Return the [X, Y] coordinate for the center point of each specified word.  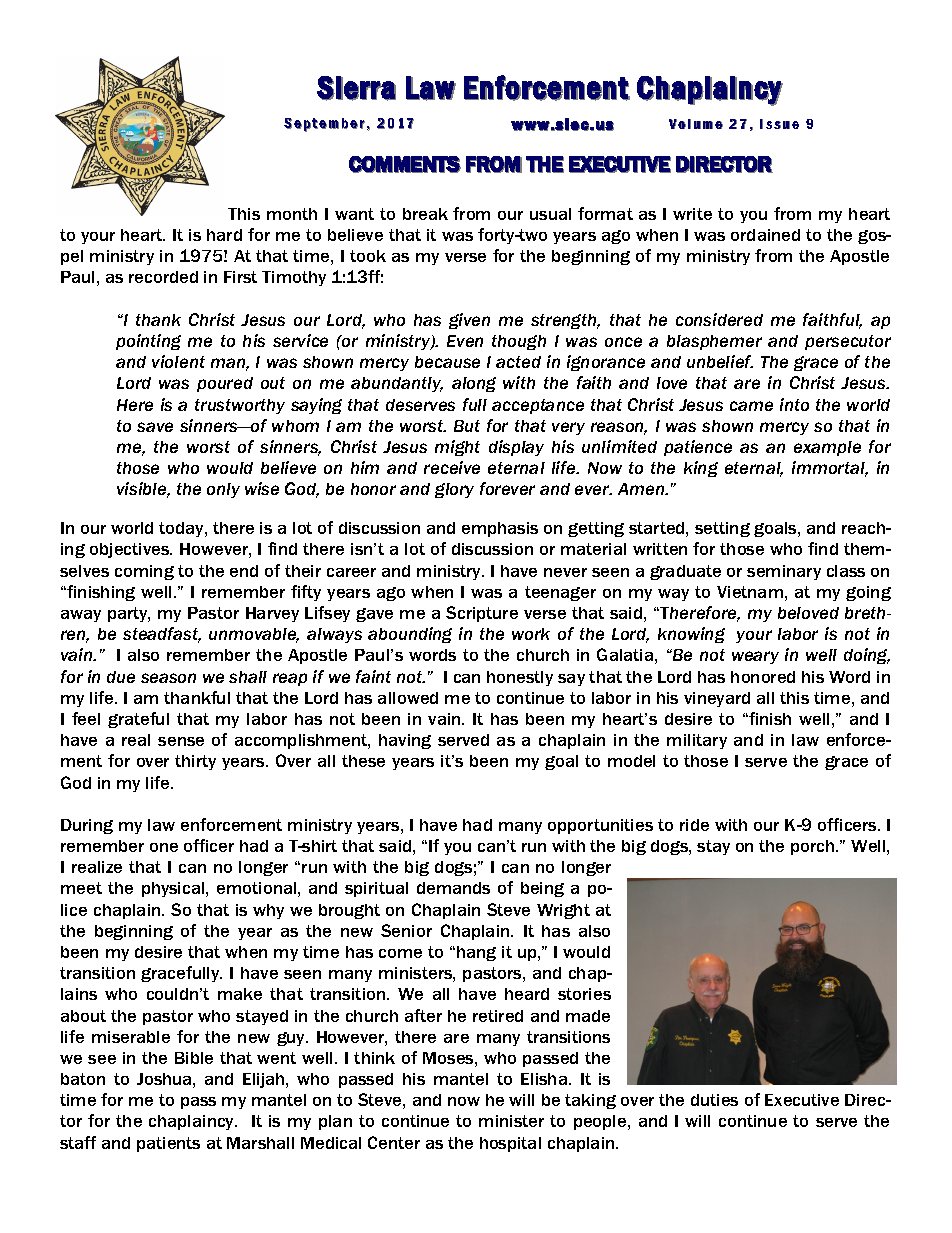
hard [224, 235]
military [697, 741]
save [155, 427]
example [827, 448]
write [692, 214]
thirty [195, 762]
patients [168, 1144]
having [405, 741]
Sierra [356, 88]
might [457, 448]
